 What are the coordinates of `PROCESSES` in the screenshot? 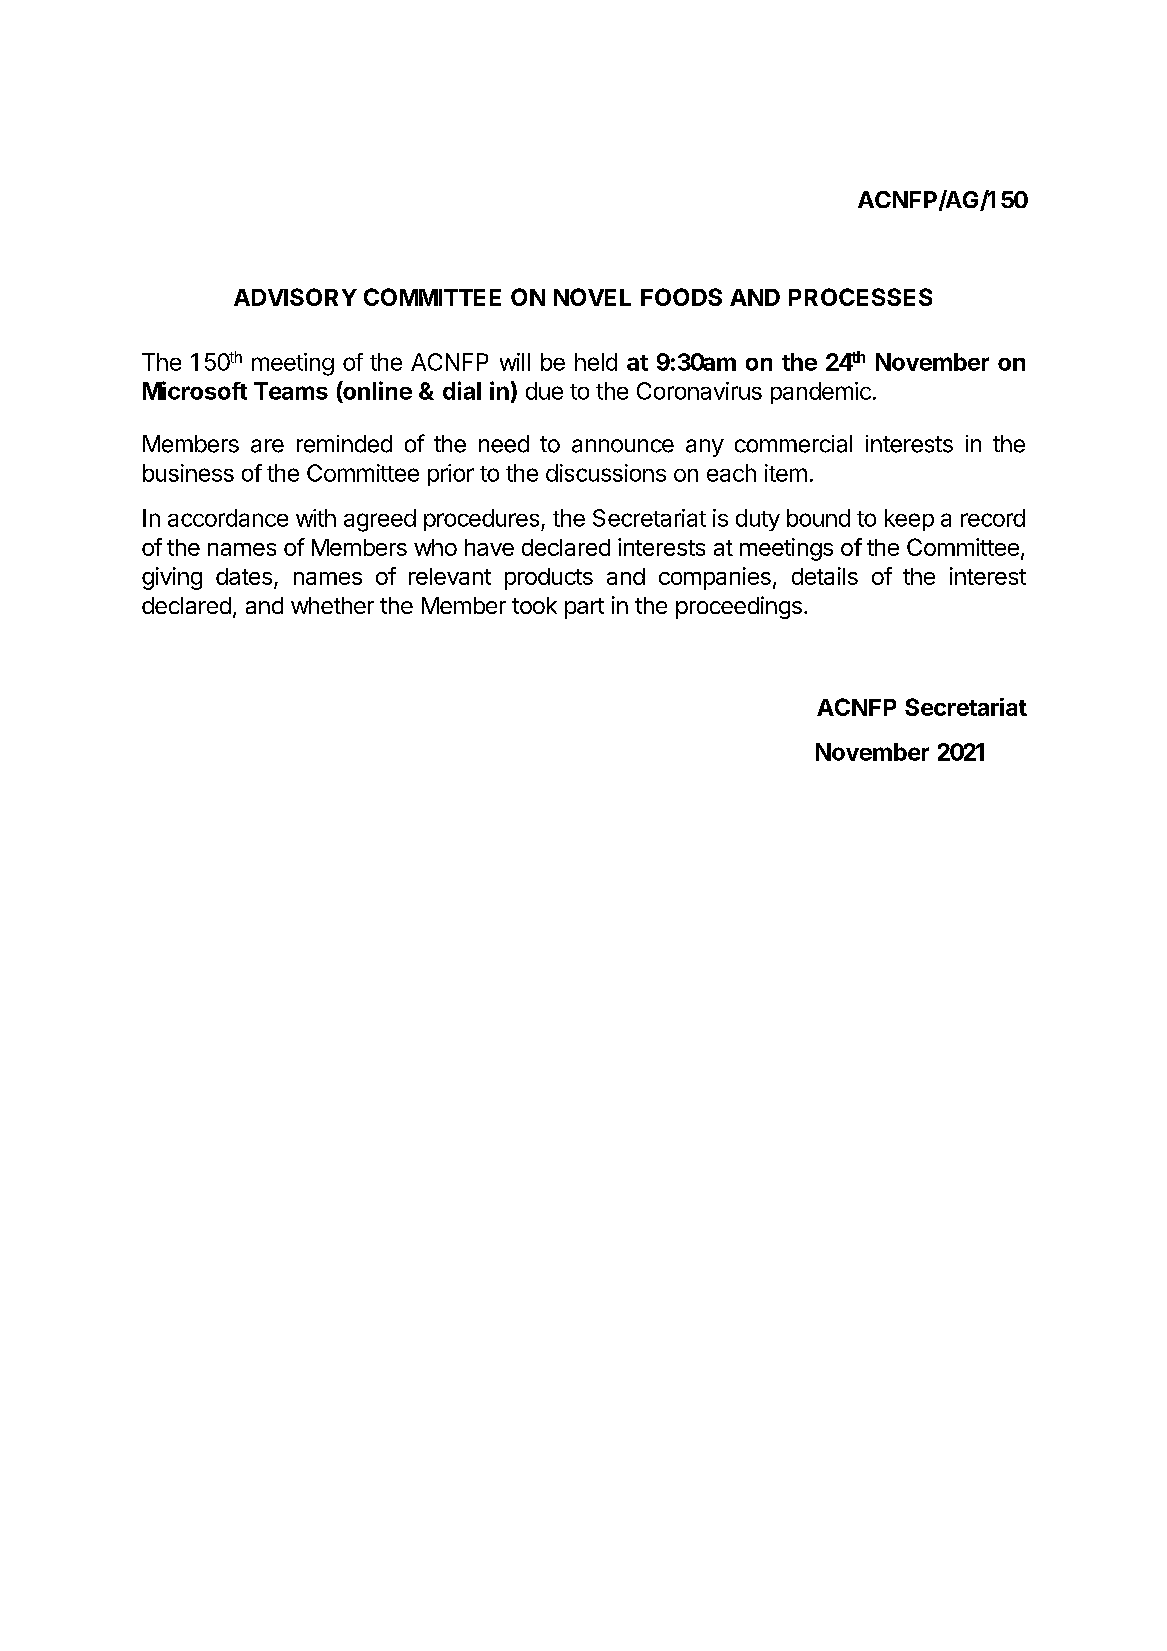 It's located at (860, 297).
